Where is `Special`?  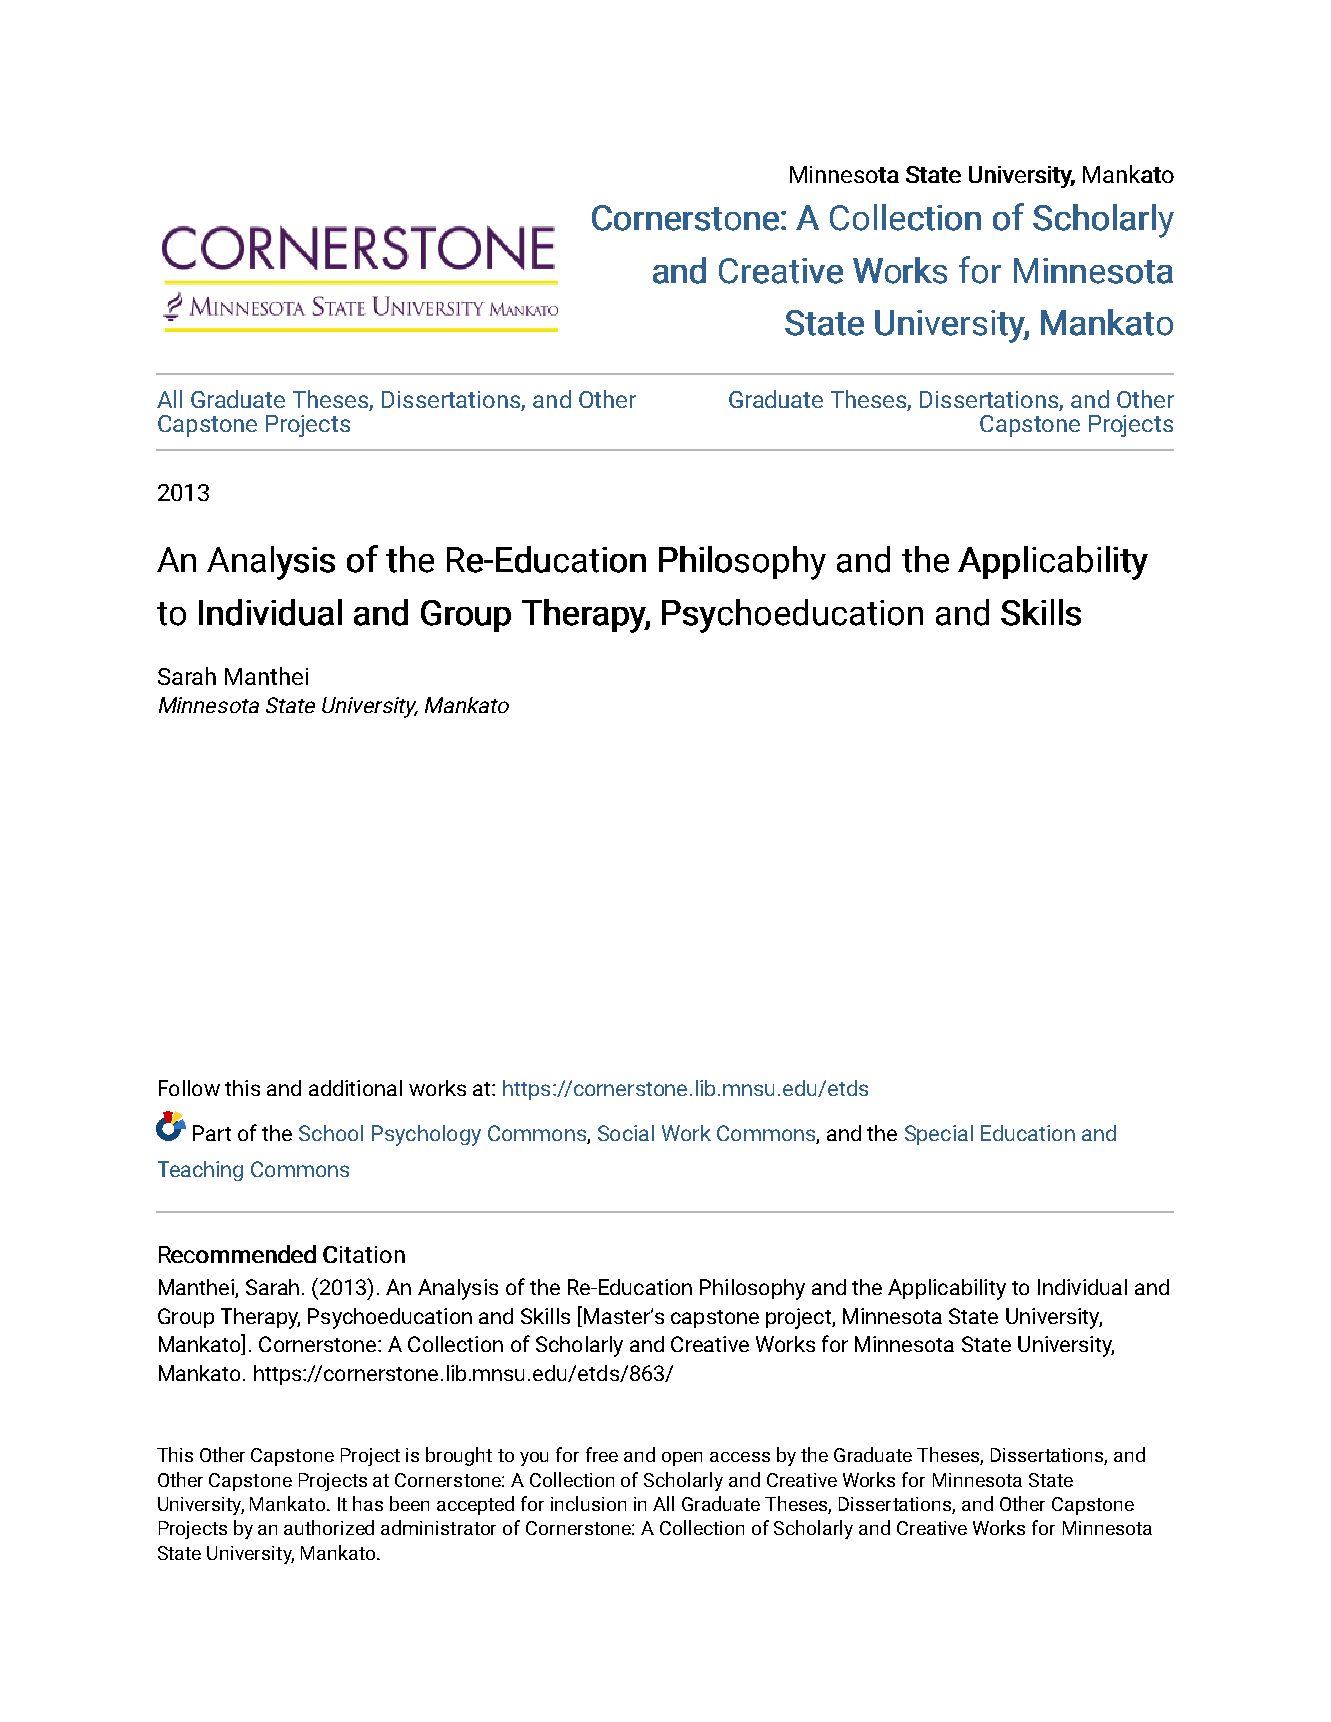 Special is located at coordinates (939, 1135).
